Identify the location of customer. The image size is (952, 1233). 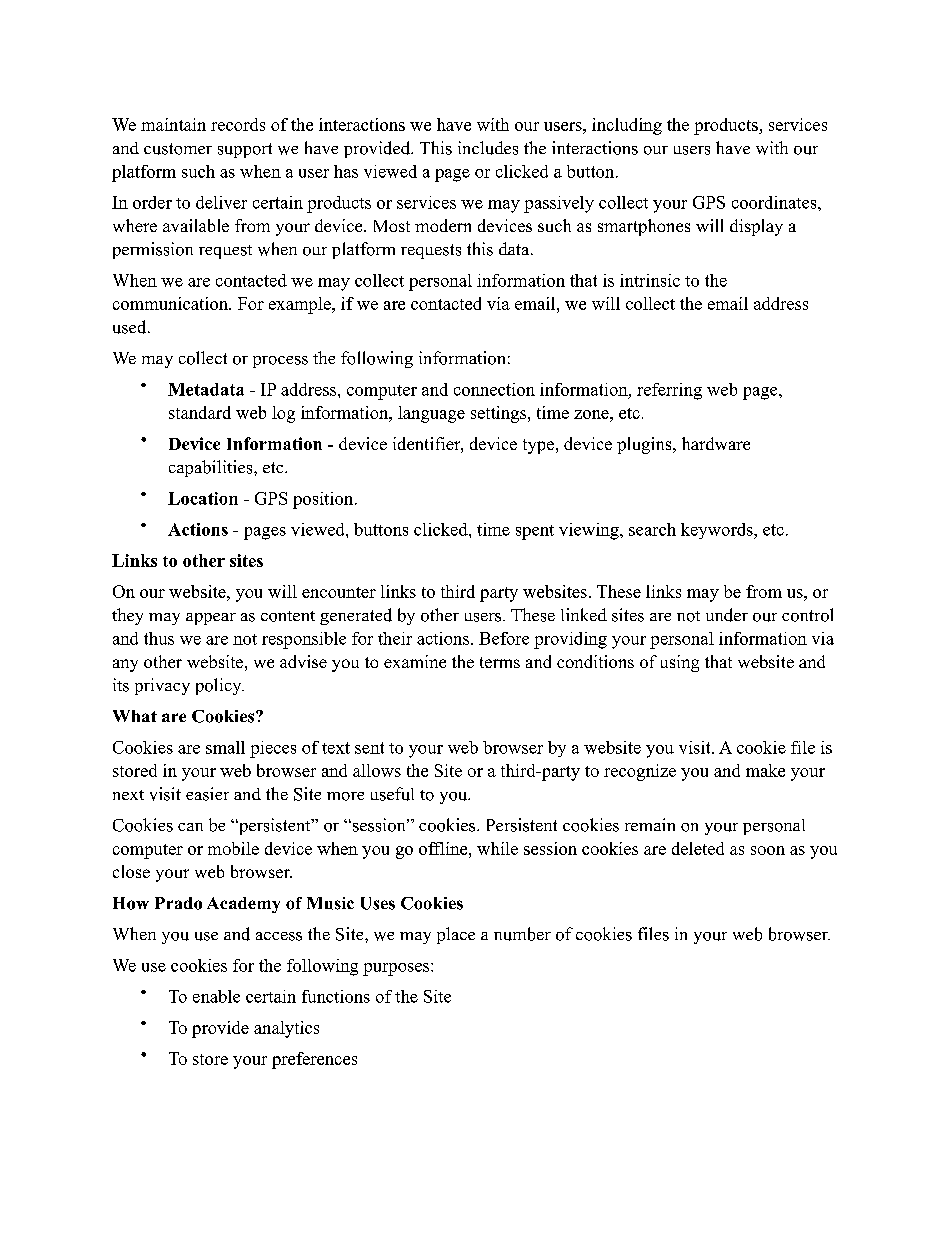
(178, 149).
